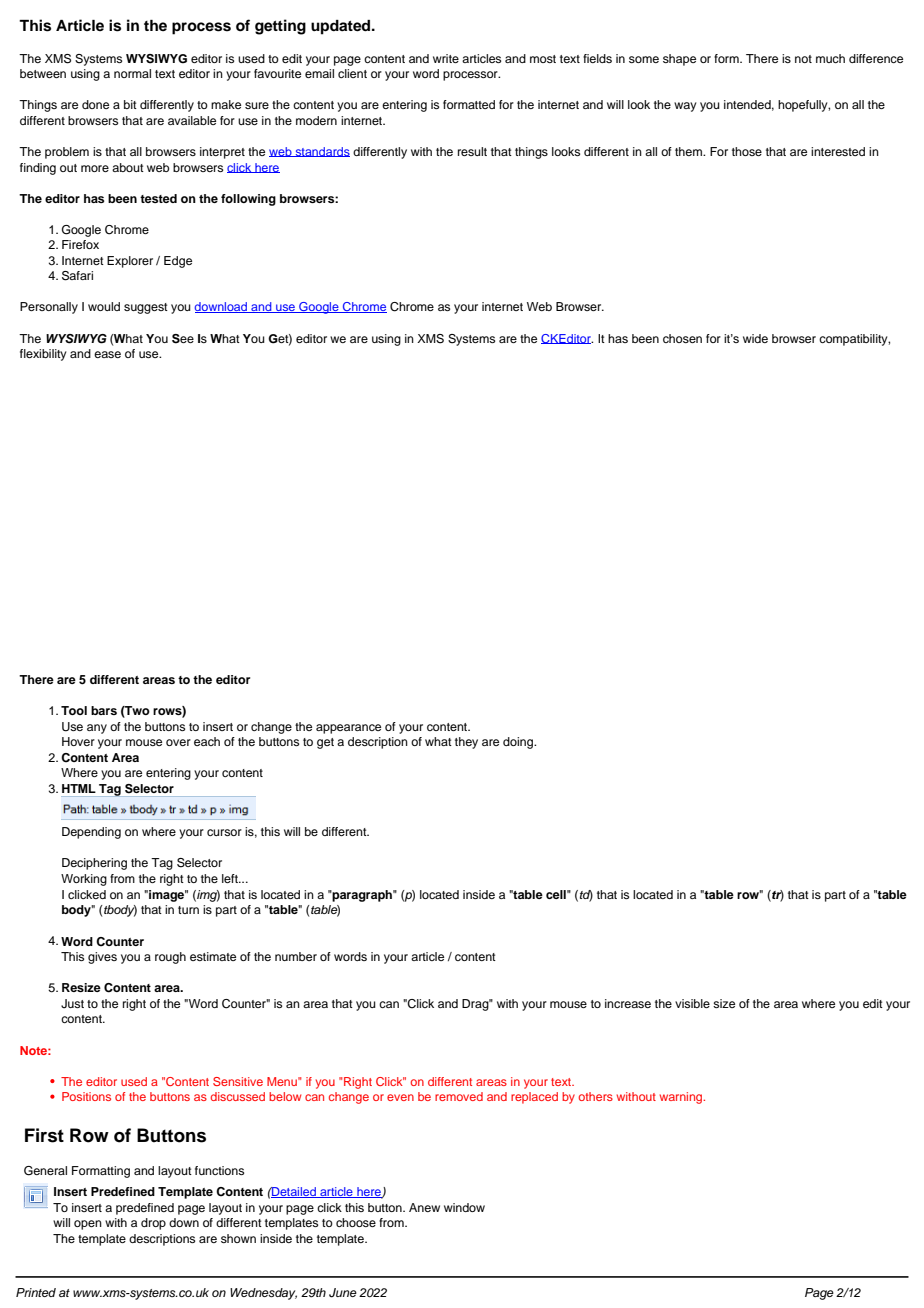 The width and height of the image is (924, 1308). Describe the element at coordinates (466, 743) in the image. I see `they` at that location.
